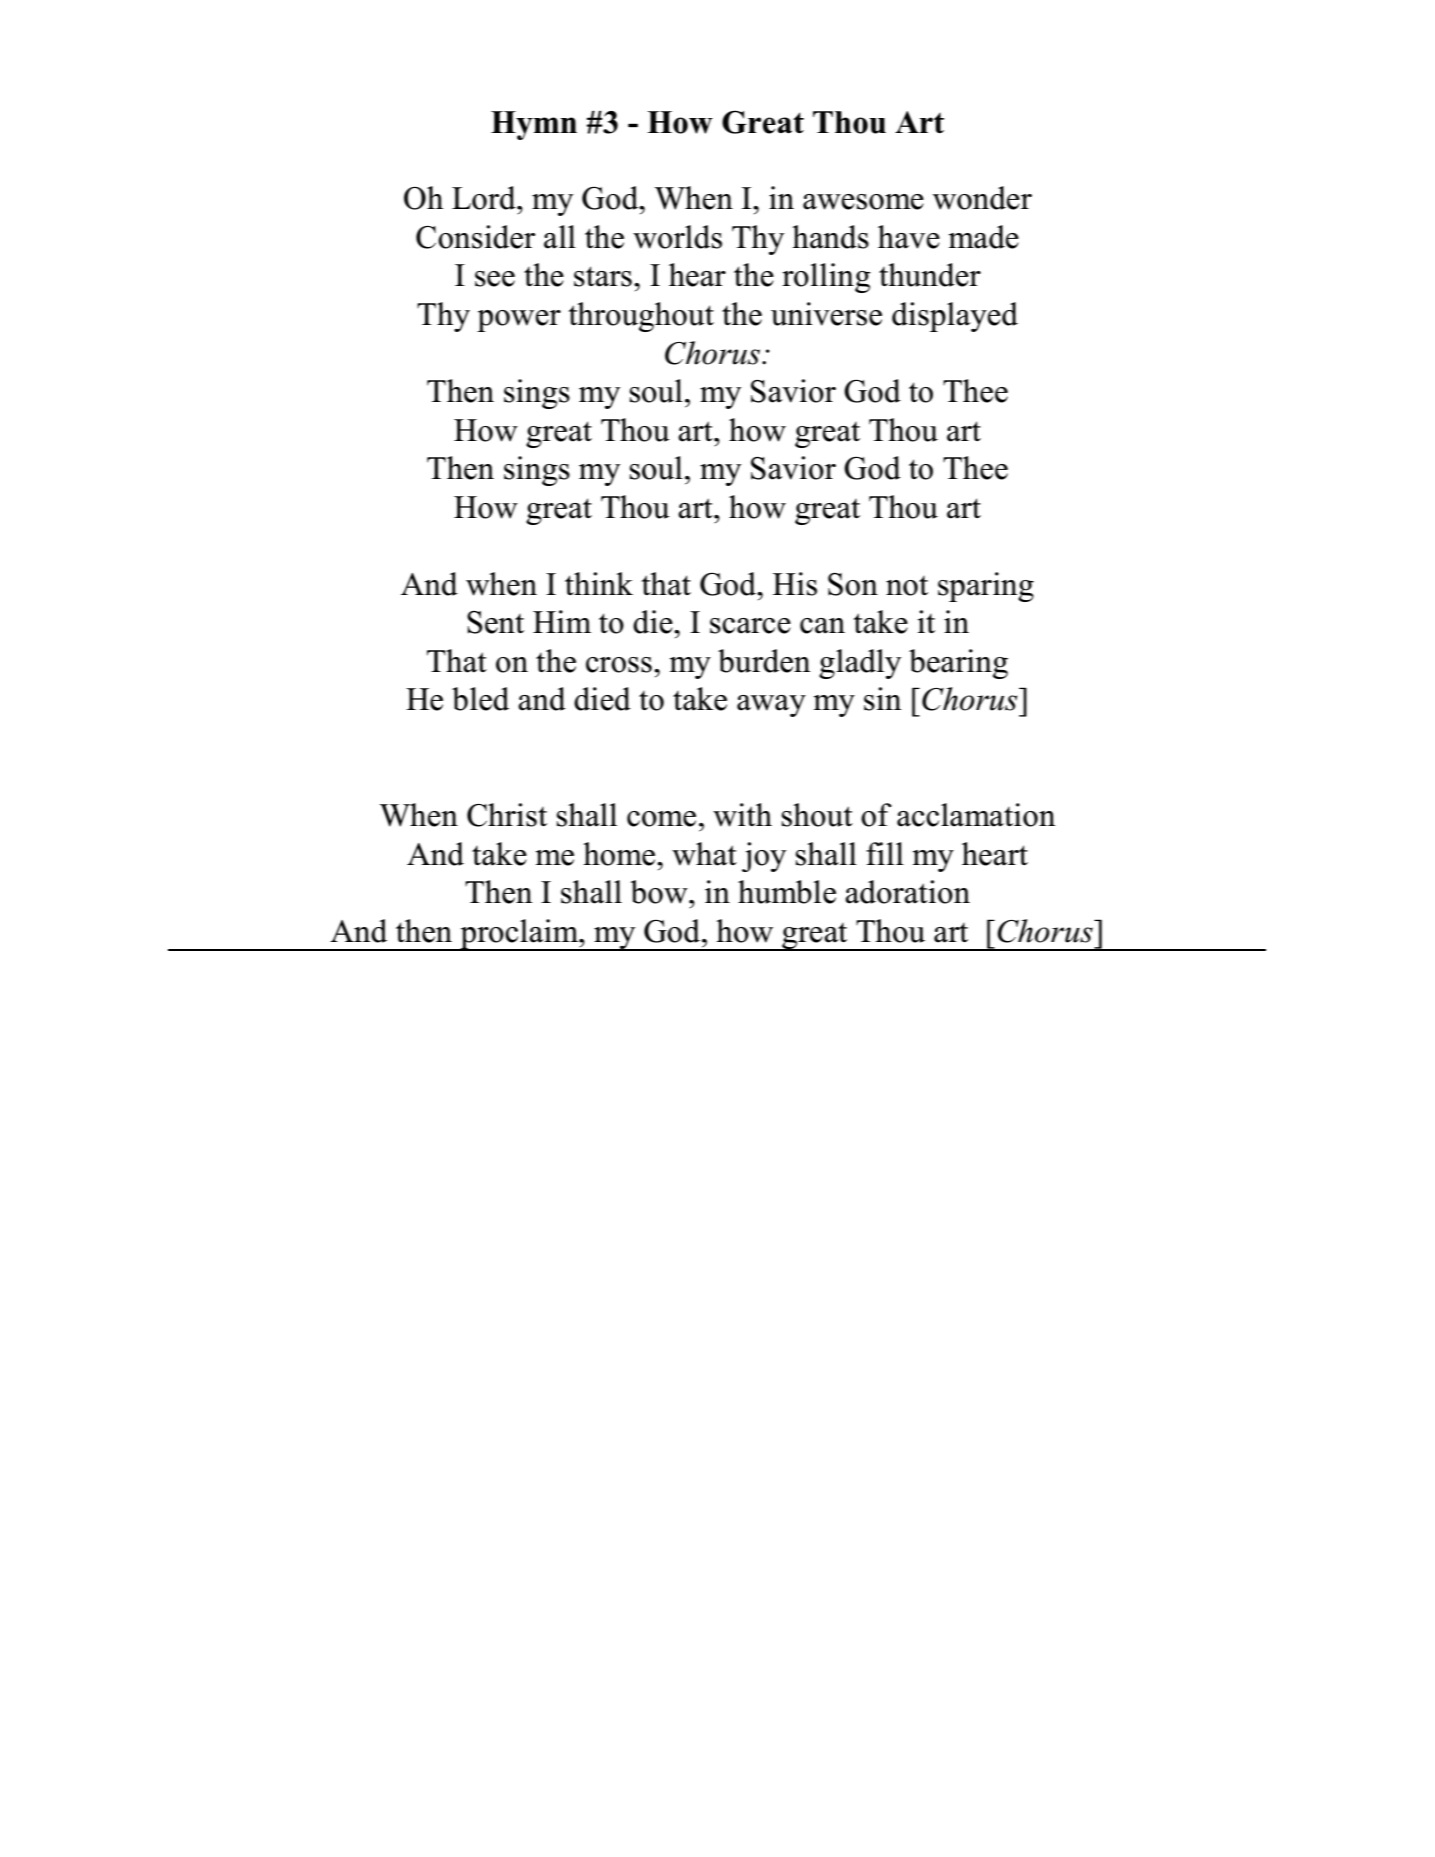 The image size is (1435, 1857). Describe the element at coordinates (507, 815) in the screenshot. I see `Christ` at that location.
